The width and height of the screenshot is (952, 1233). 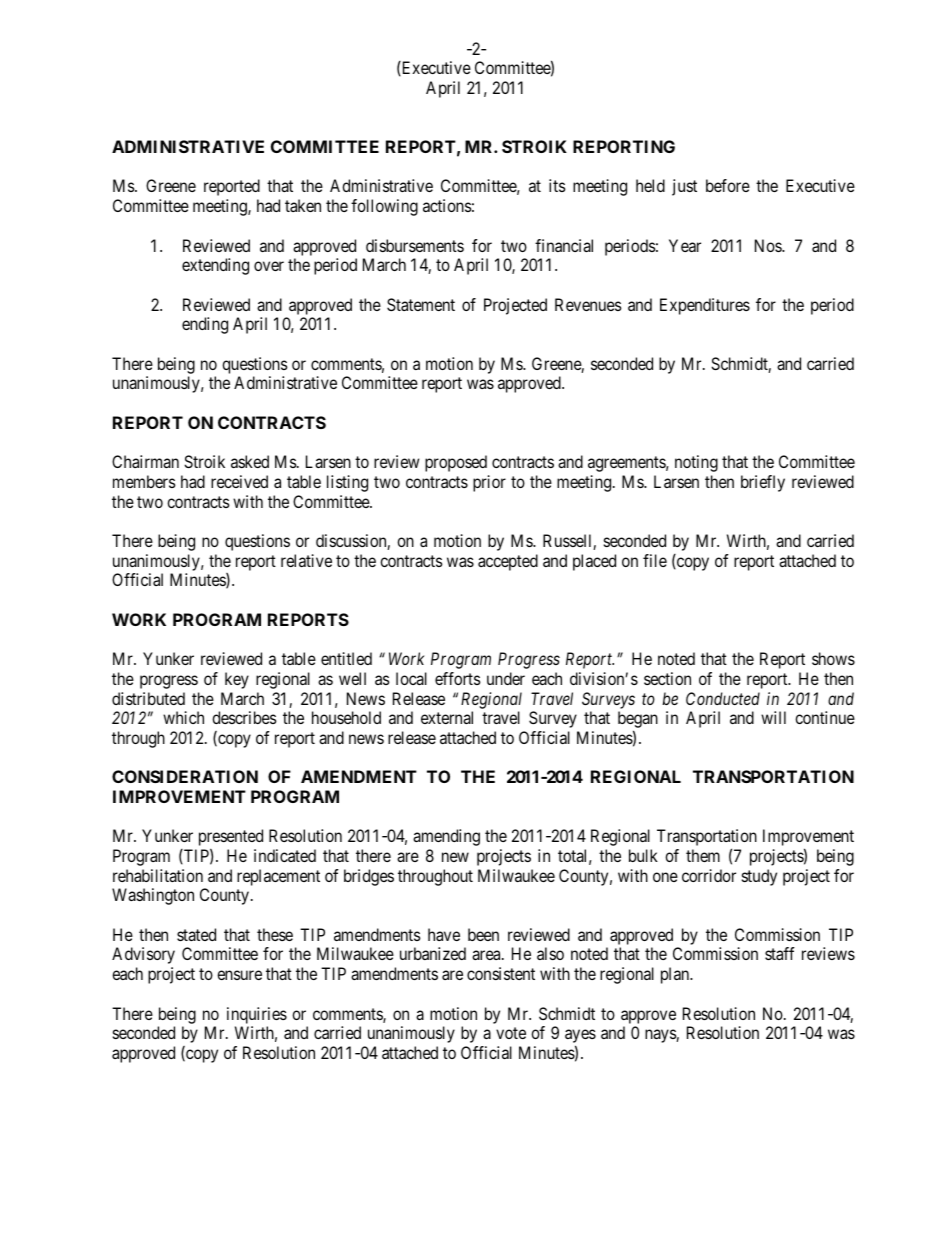 What do you see at coordinates (580, 1037) in the screenshot?
I see `ayes` at bounding box center [580, 1037].
